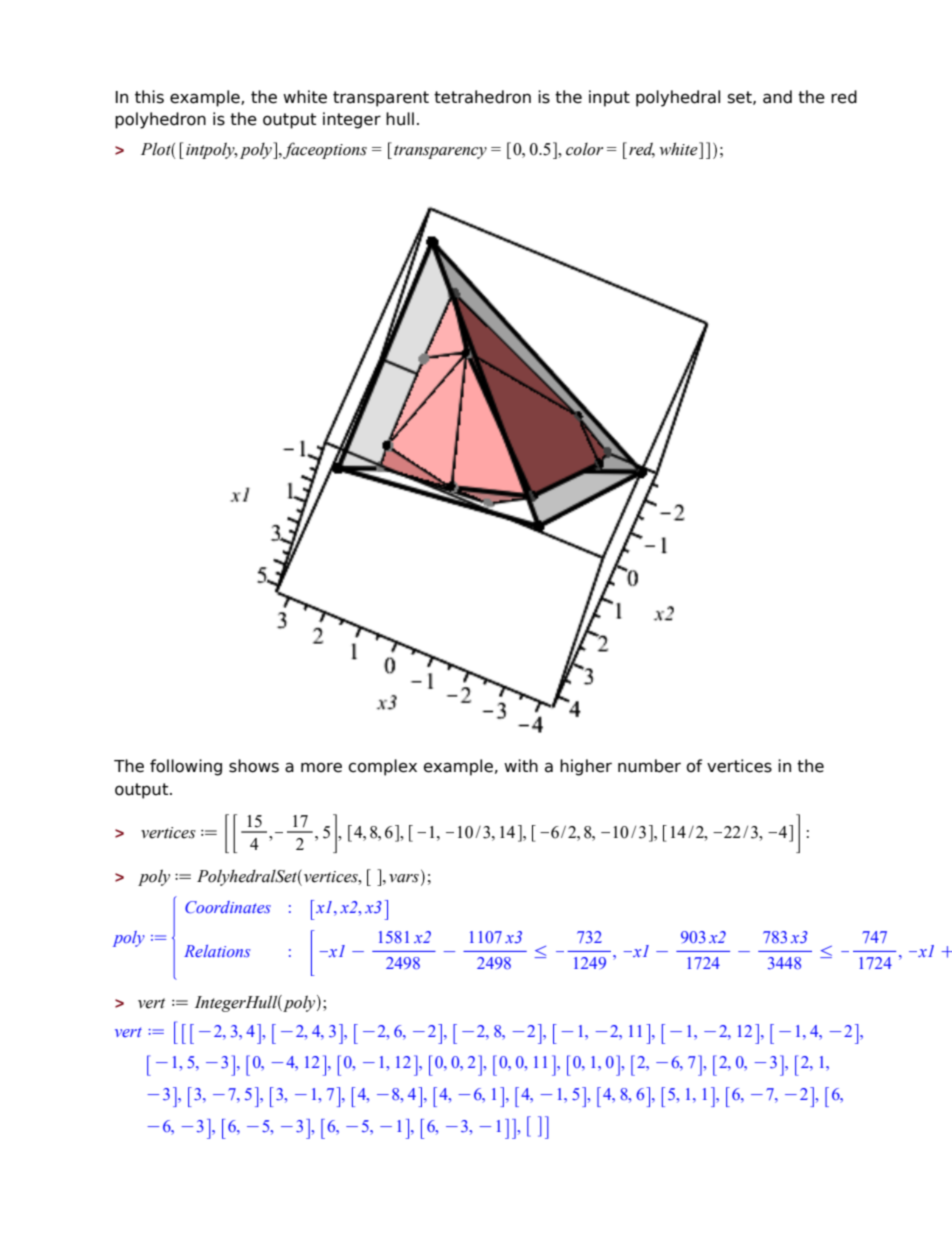  I want to click on Coordinates, so click(228, 907).
